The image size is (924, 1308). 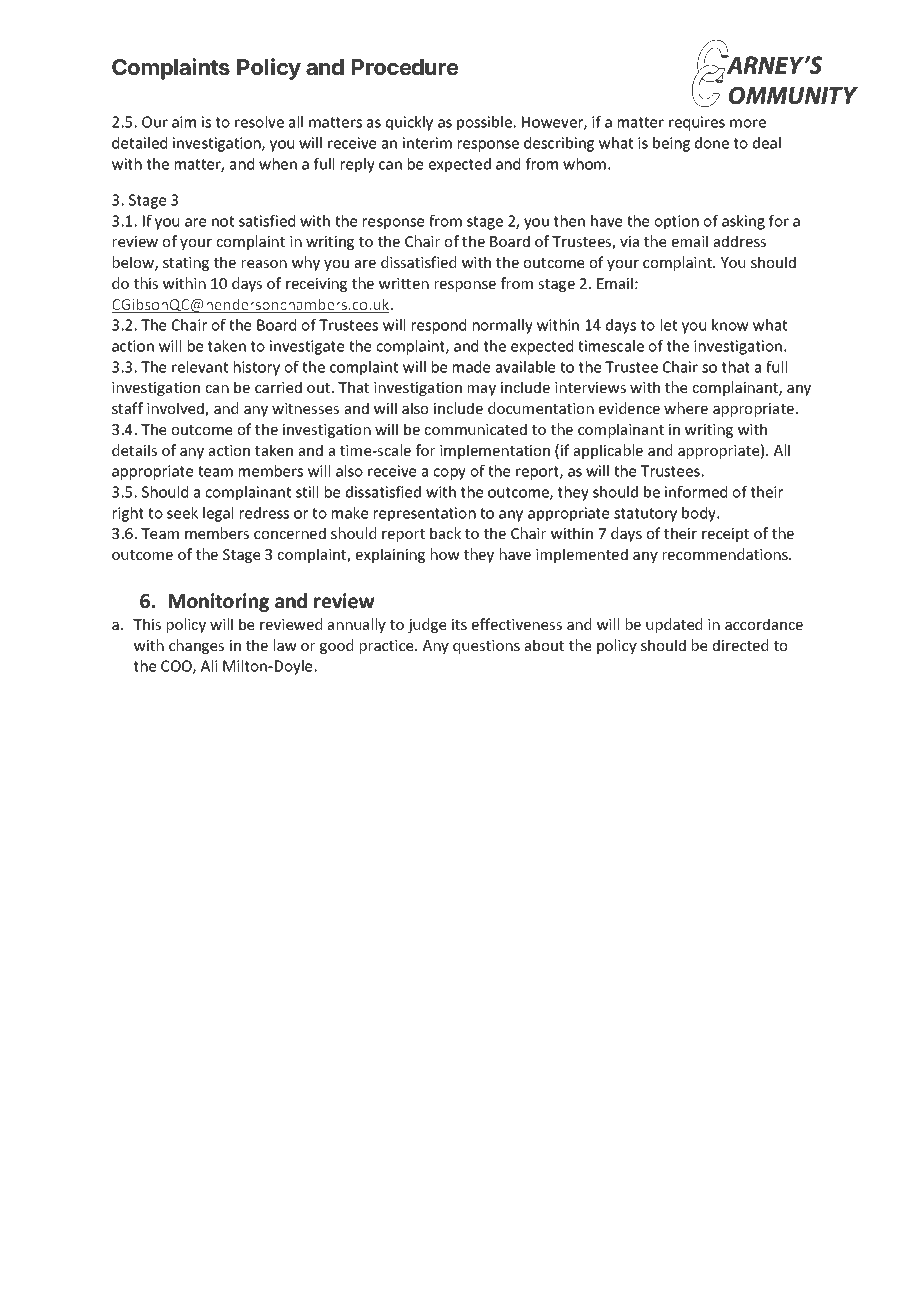 I want to click on aim, so click(x=184, y=122).
